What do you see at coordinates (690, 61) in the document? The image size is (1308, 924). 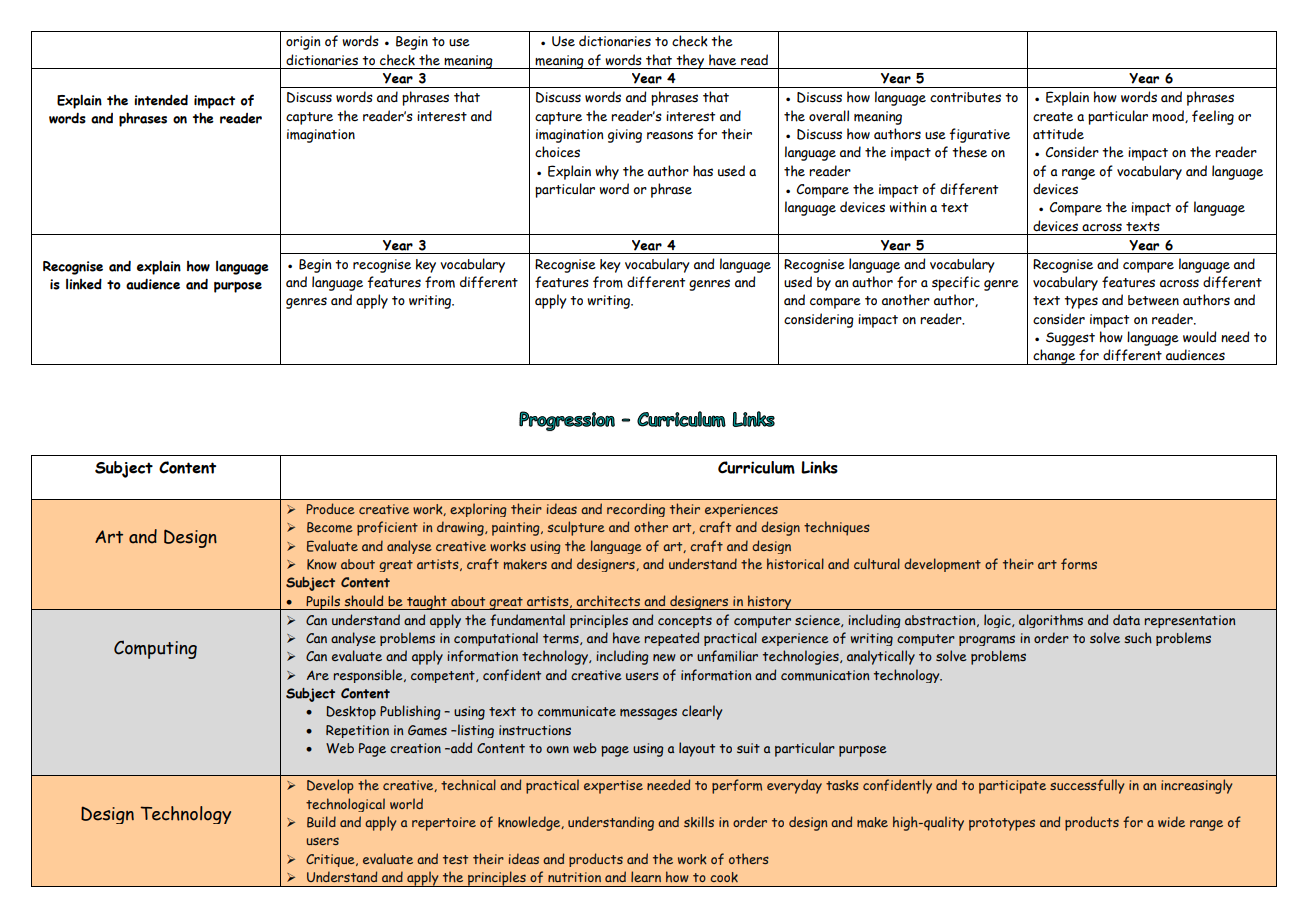 I see `they` at bounding box center [690, 61].
